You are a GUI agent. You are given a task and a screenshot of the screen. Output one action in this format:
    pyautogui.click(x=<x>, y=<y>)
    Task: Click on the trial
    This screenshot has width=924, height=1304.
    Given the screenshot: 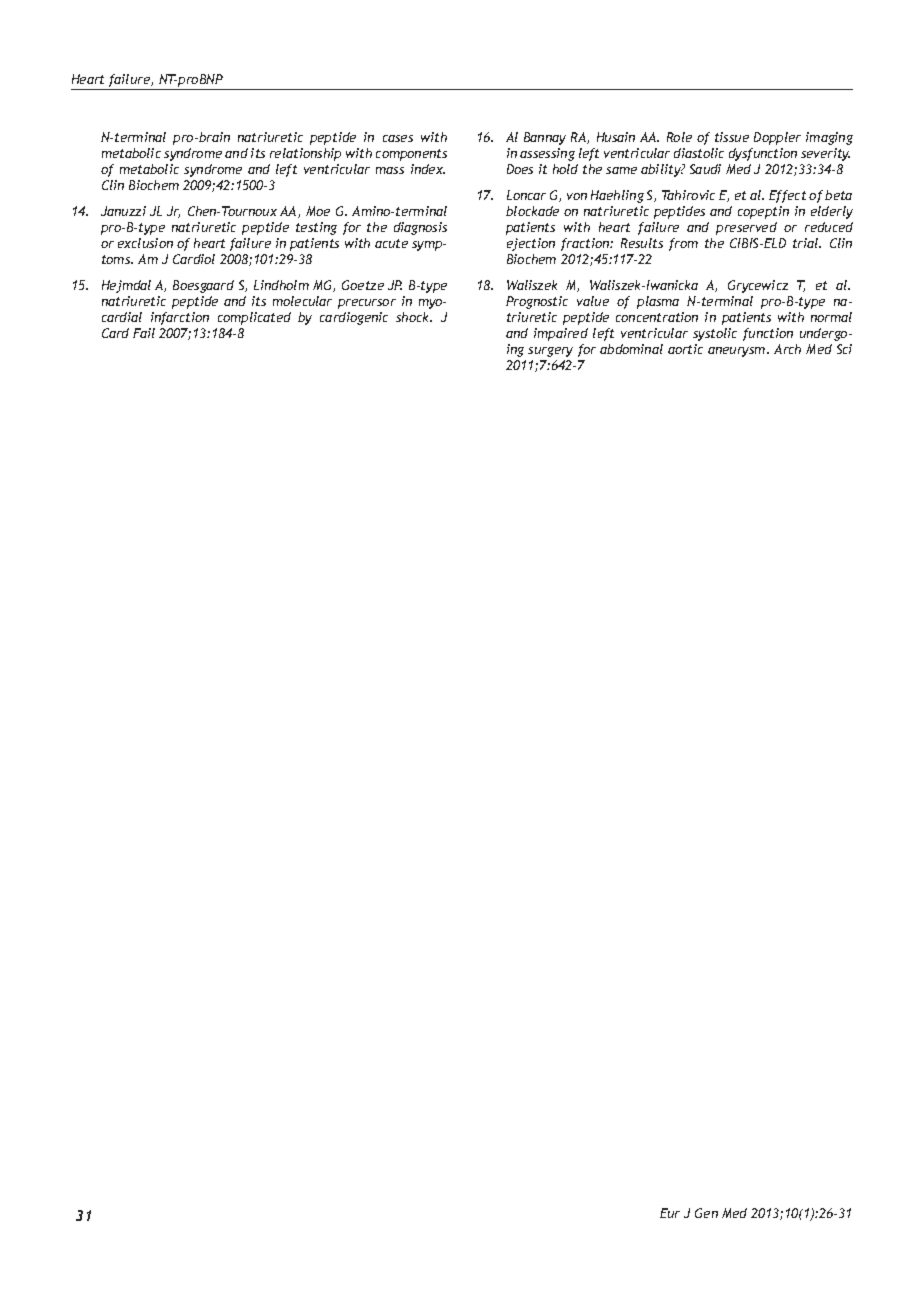 What is the action you would take?
    pyautogui.click(x=807, y=243)
